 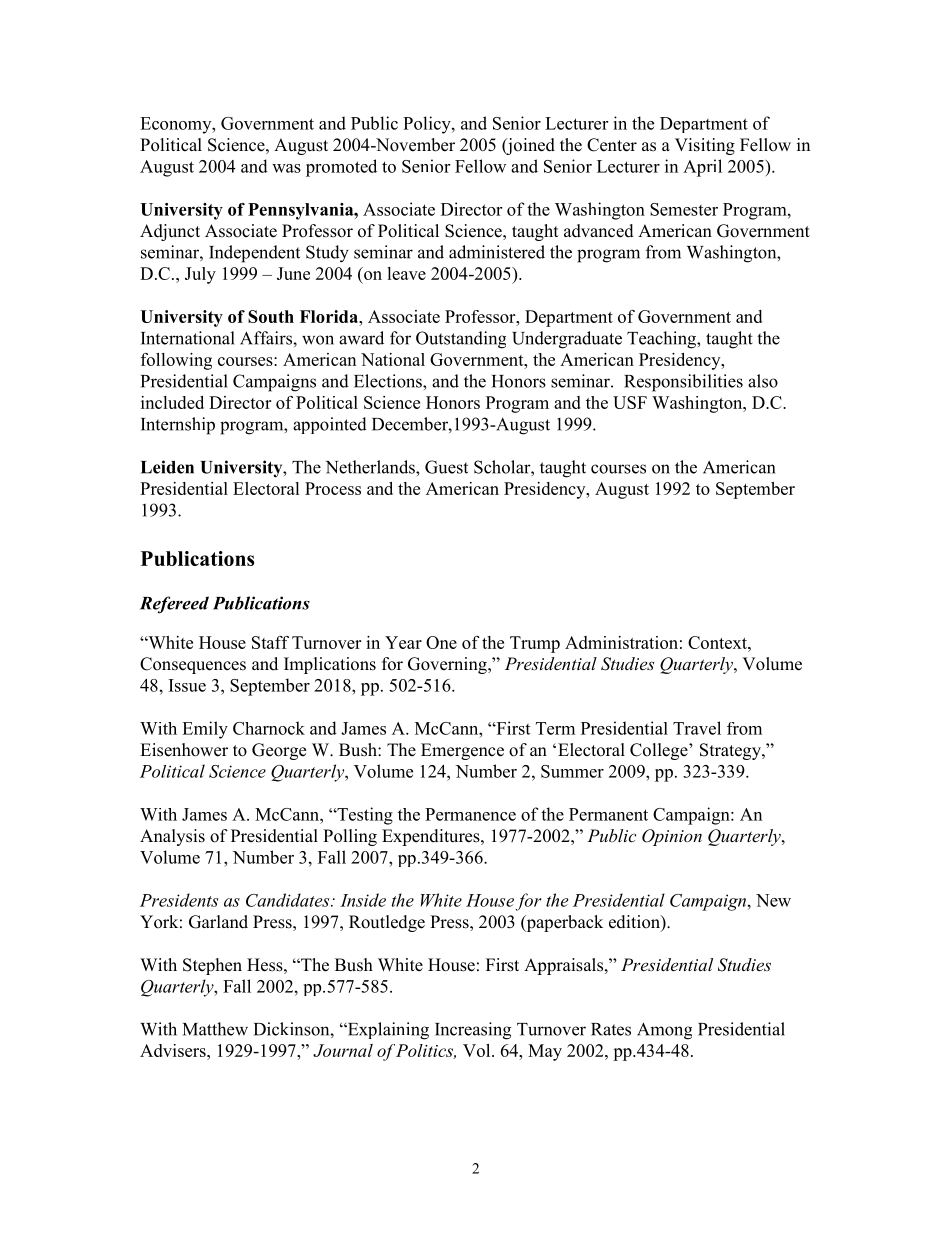 I want to click on April, so click(x=702, y=168).
